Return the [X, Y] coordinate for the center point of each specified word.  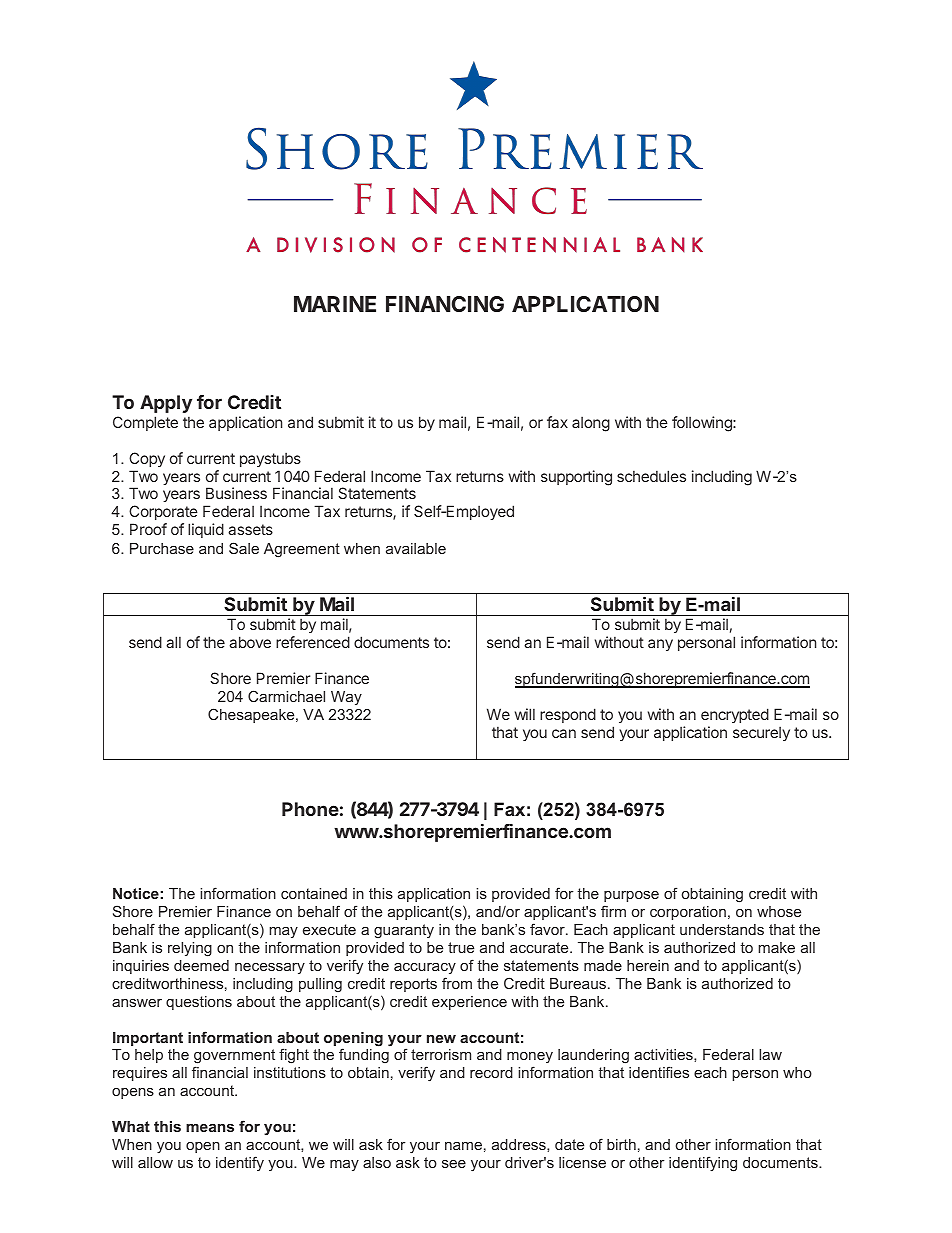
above [250, 642]
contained [314, 893]
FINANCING [445, 304]
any [660, 645]
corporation [688, 913]
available [416, 548]
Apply [166, 404]
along [591, 424]
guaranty [404, 931]
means [210, 1128]
